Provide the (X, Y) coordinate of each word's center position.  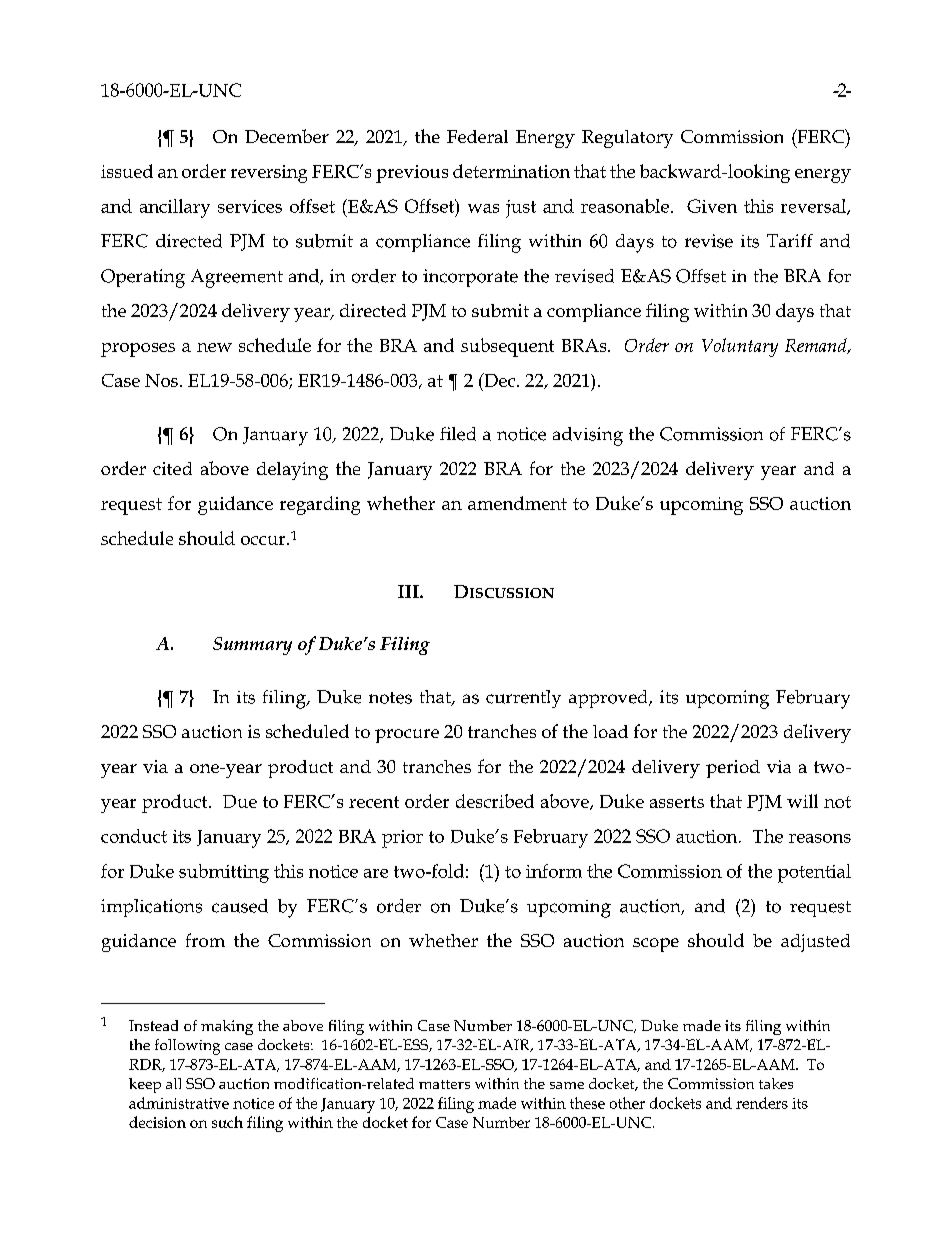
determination (511, 171)
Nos (161, 380)
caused (240, 906)
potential (814, 873)
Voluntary (740, 347)
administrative (179, 1103)
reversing (269, 174)
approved (609, 699)
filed (458, 434)
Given (712, 206)
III (409, 591)
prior (402, 839)
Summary (252, 646)
